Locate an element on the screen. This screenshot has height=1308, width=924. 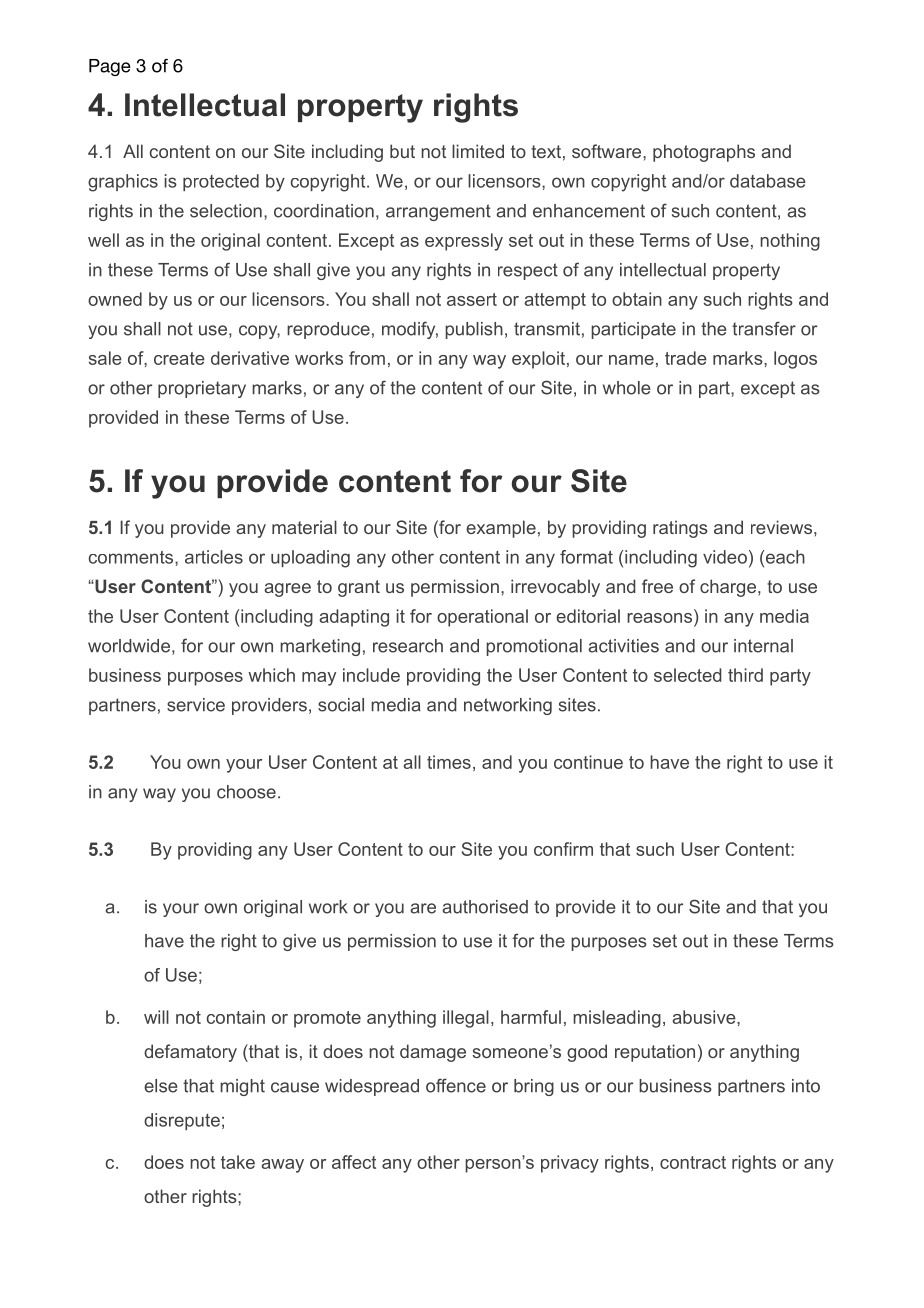
limited is located at coordinates (478, 151).
